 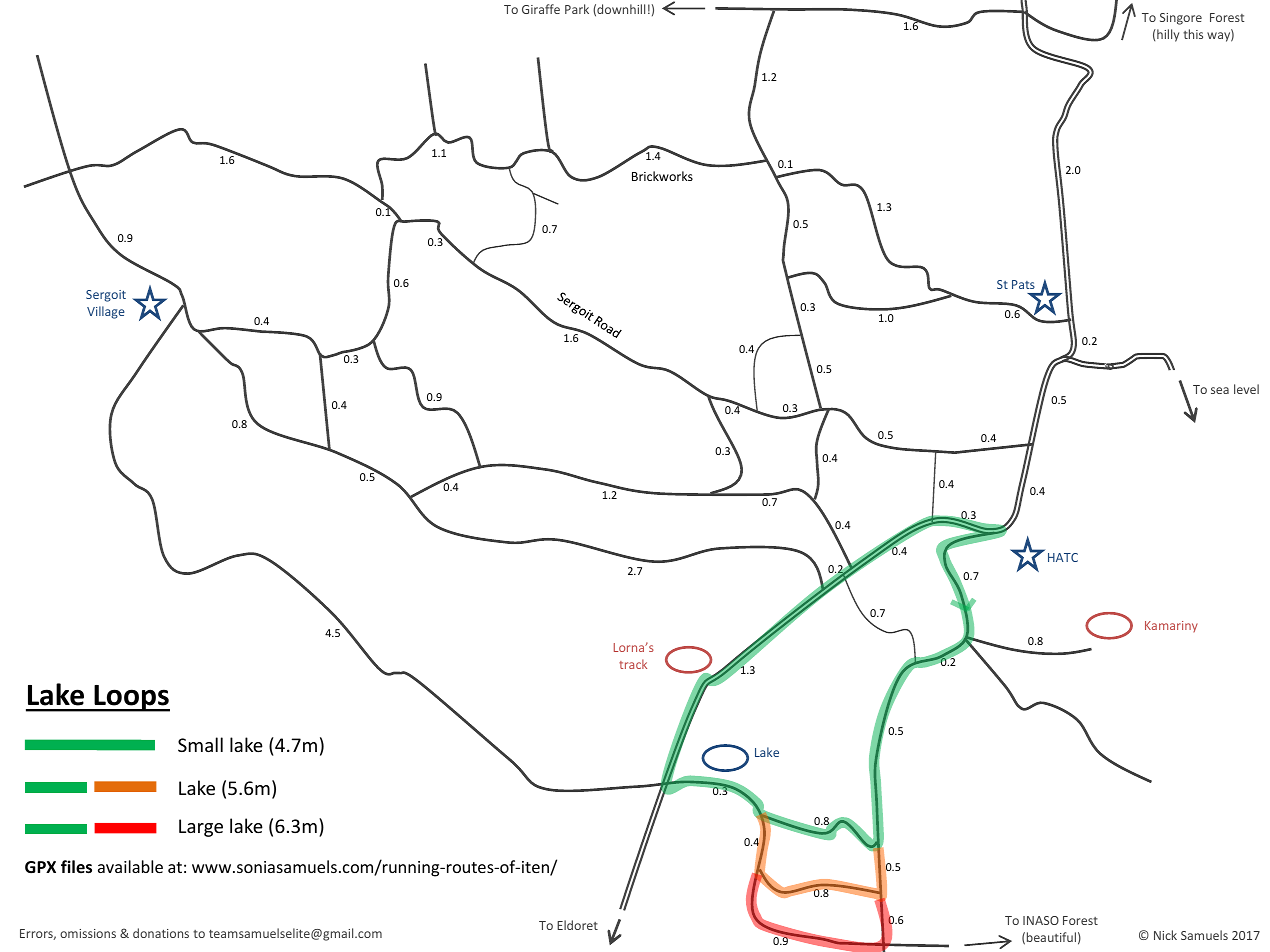 I want to click on track, so click(x=633, y=664).
